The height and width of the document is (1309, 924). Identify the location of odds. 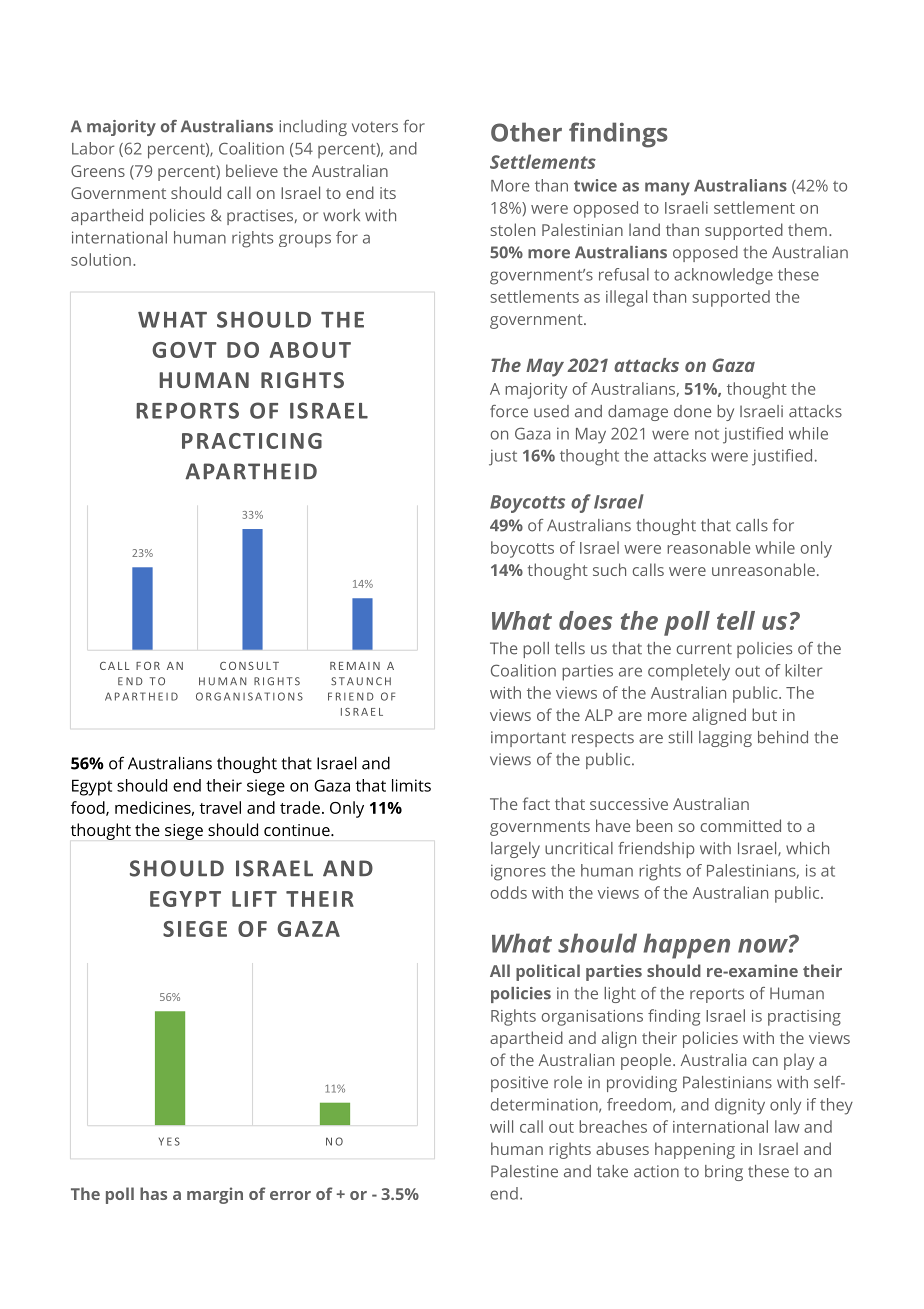
(509, 892).
